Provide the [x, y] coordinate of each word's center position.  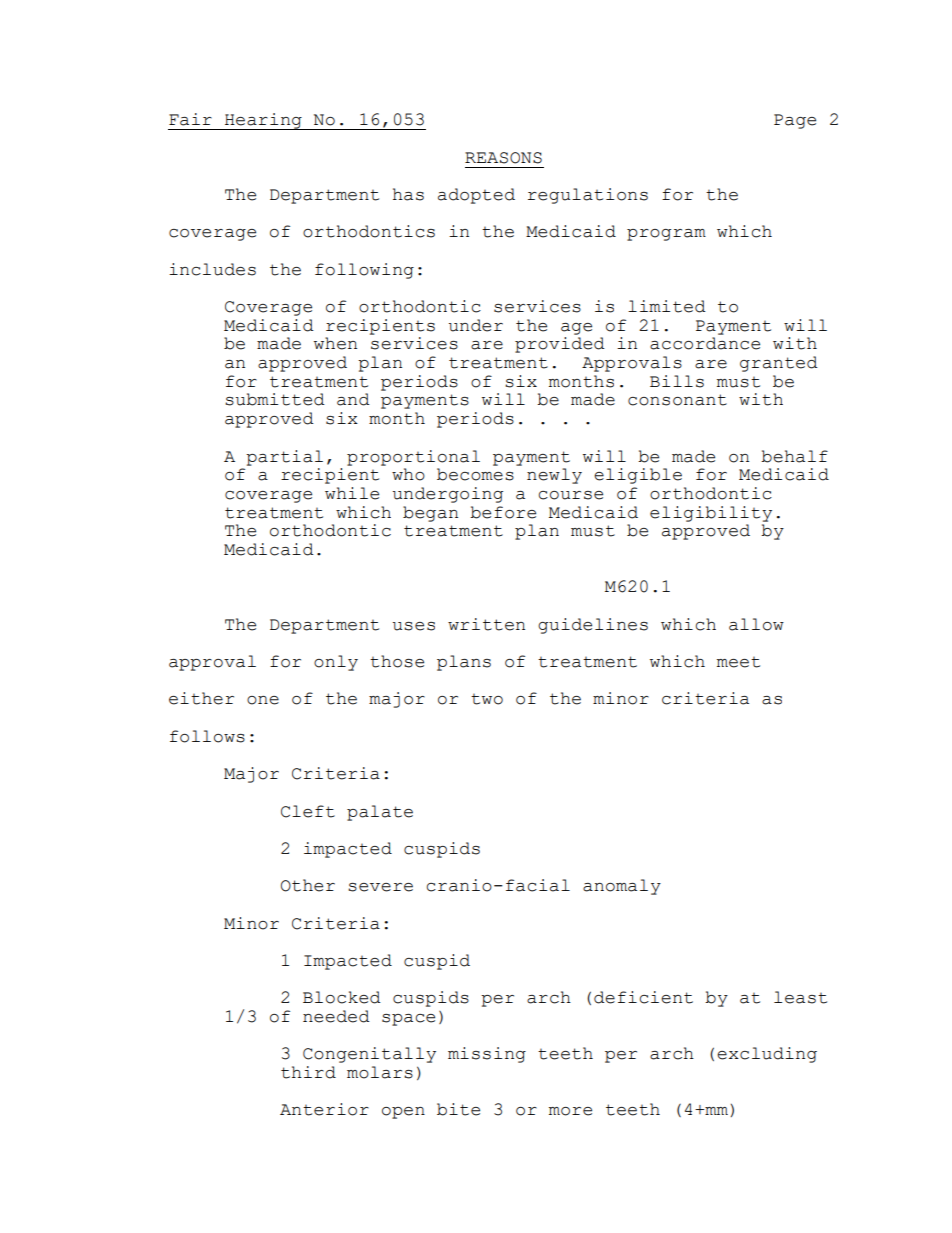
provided [560, 345]
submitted [275, 399]
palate [380, 813]
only [336, 663]
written [486, 624]
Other [308, 885]
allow [756, 624]
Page [795, 121]
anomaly [622, 887]
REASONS [503, 158]
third [308, 1072]
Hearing [263, 121]
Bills [677, 381]
